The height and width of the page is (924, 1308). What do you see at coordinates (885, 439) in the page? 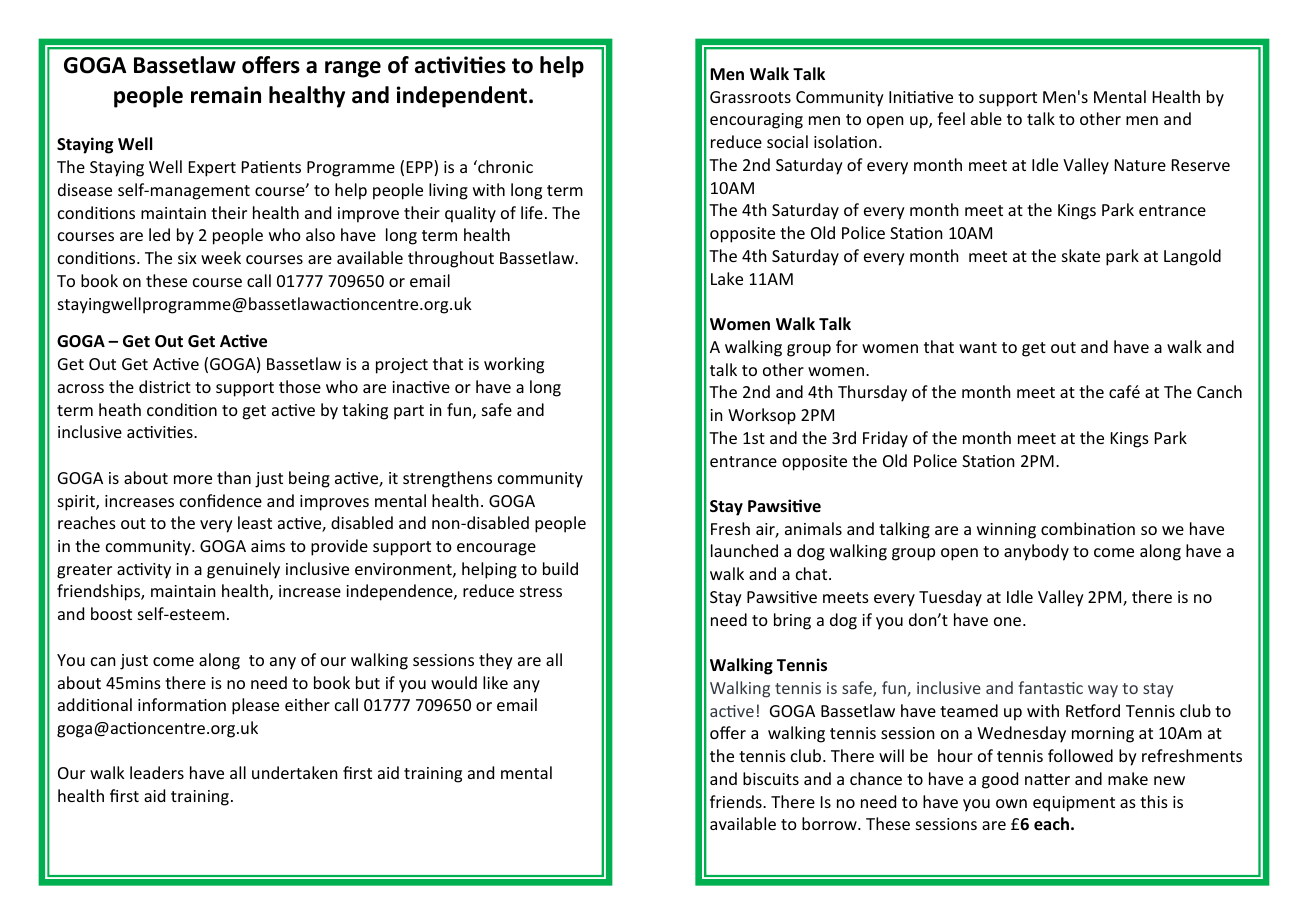
I see `Friday` at bounding box center [885, 439].
